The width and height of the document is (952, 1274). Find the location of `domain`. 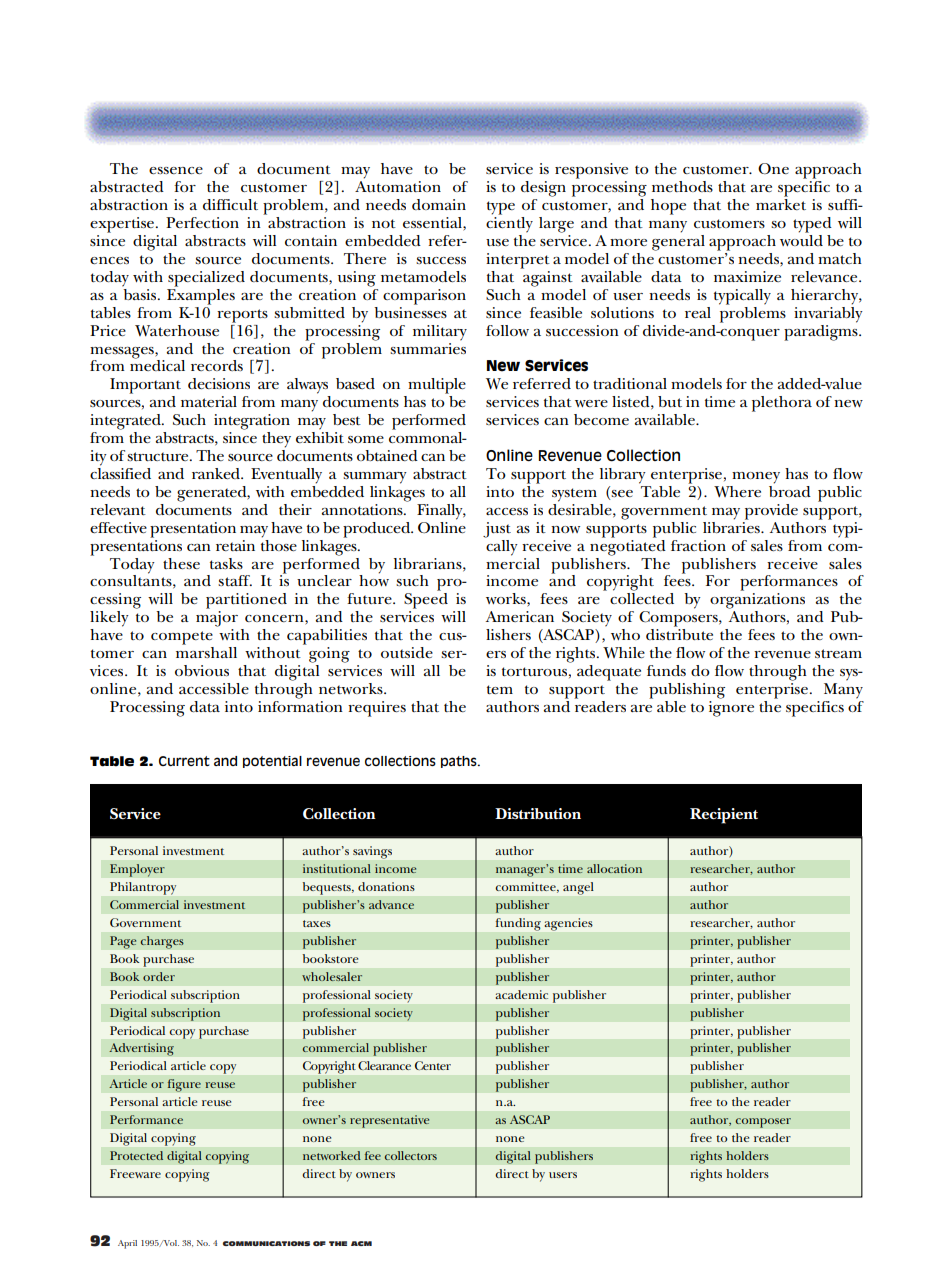

domain is located at coordinates (439, 204).
